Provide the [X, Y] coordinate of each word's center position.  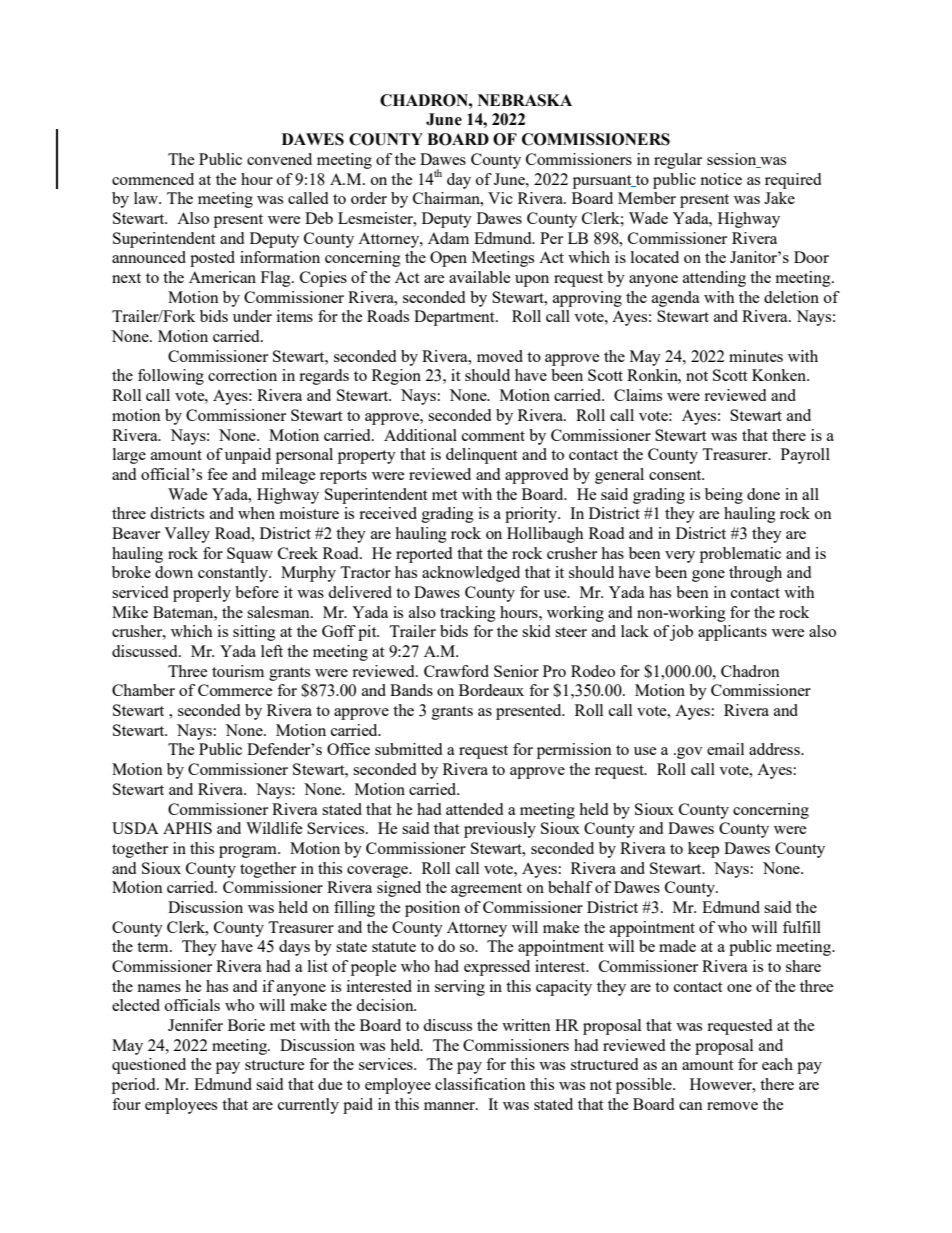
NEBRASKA [525, 100]
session [731, 159]
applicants [732, 633]
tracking [468, 614]
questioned [149, 1066]
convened [279, 159]
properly [202, 594]
